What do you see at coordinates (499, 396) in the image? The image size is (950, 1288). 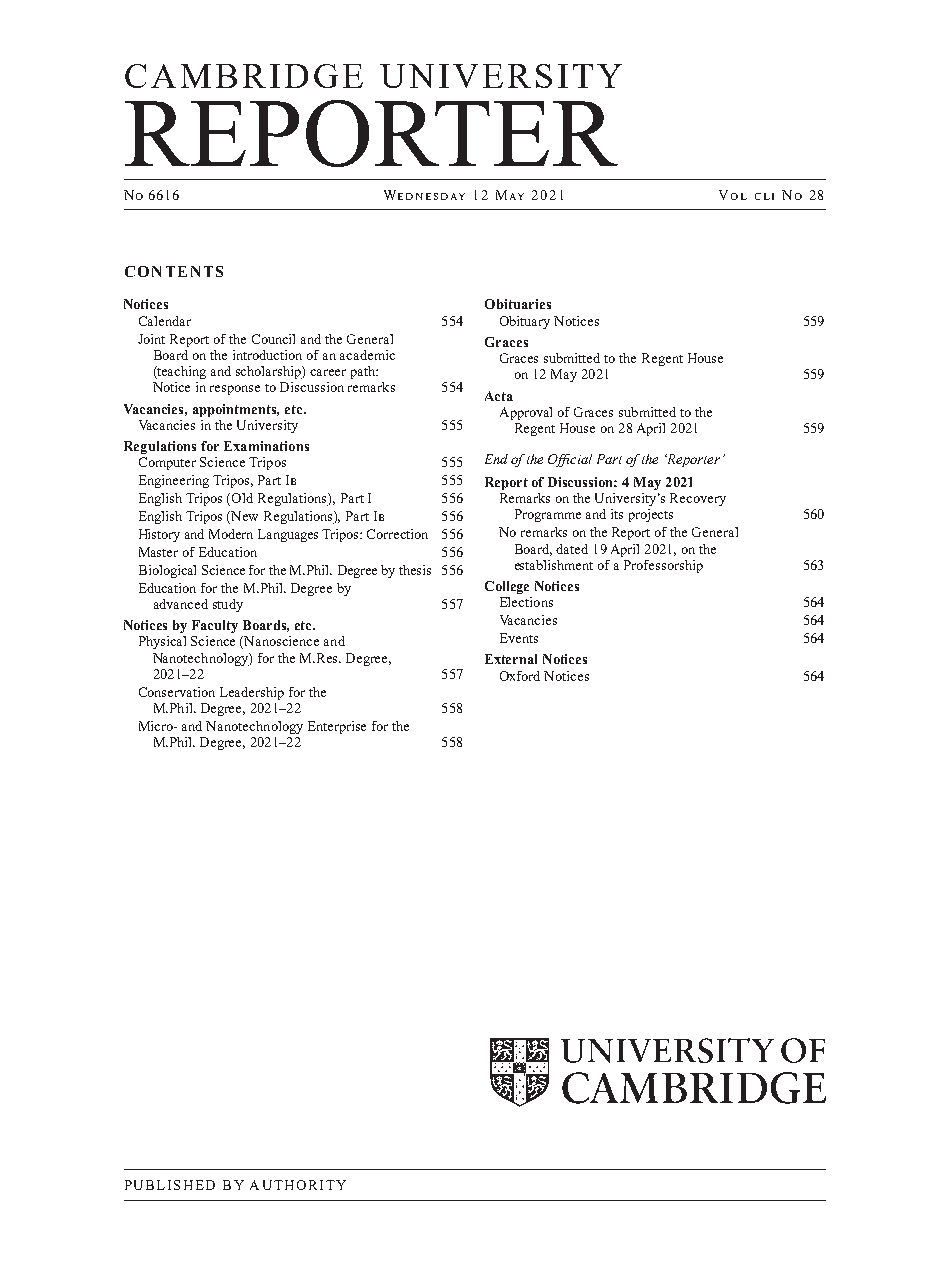 I see `Acta` at bounding box center [499, 396].
